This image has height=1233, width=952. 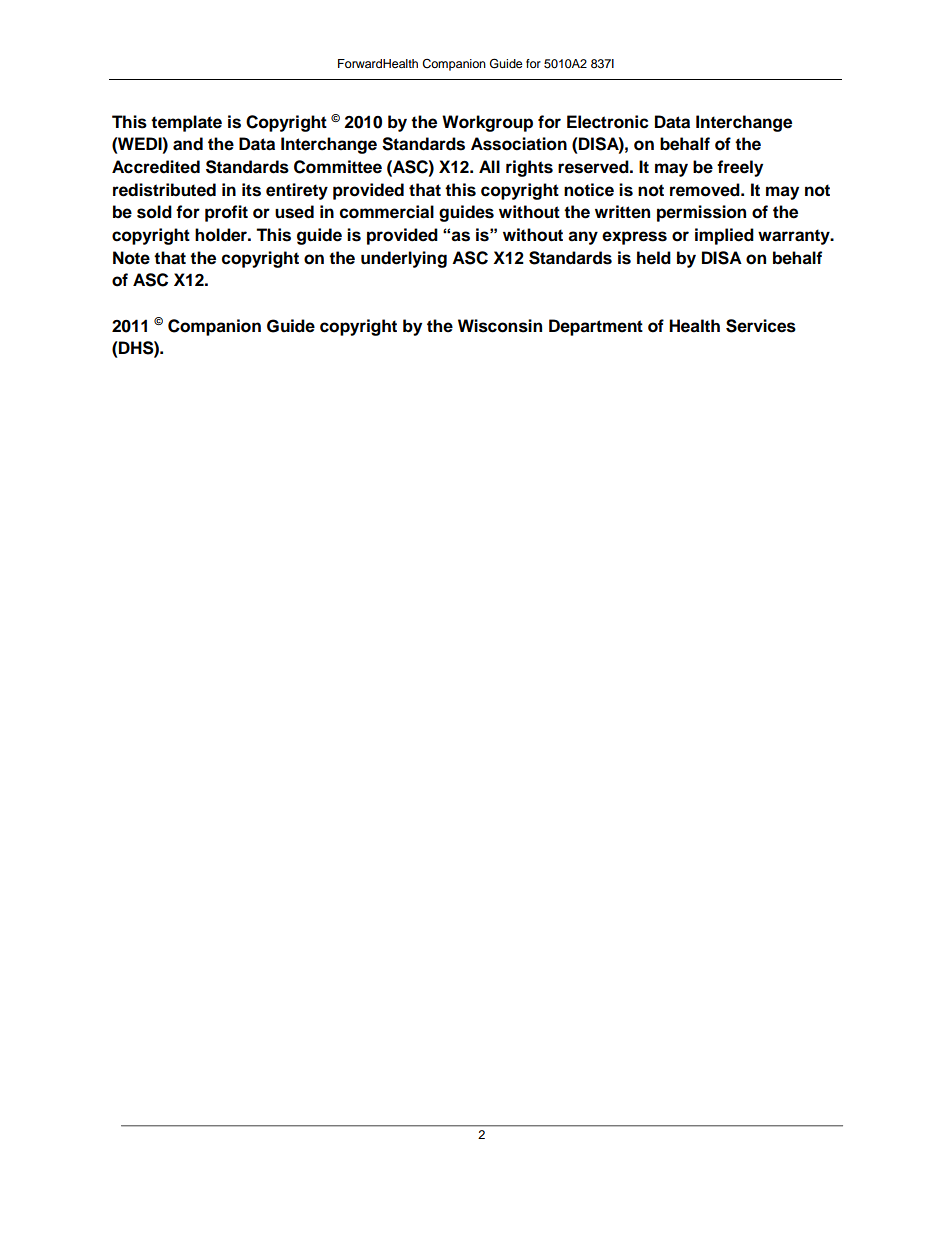 I want to click on Electronic, so click(x=608, y=122).
